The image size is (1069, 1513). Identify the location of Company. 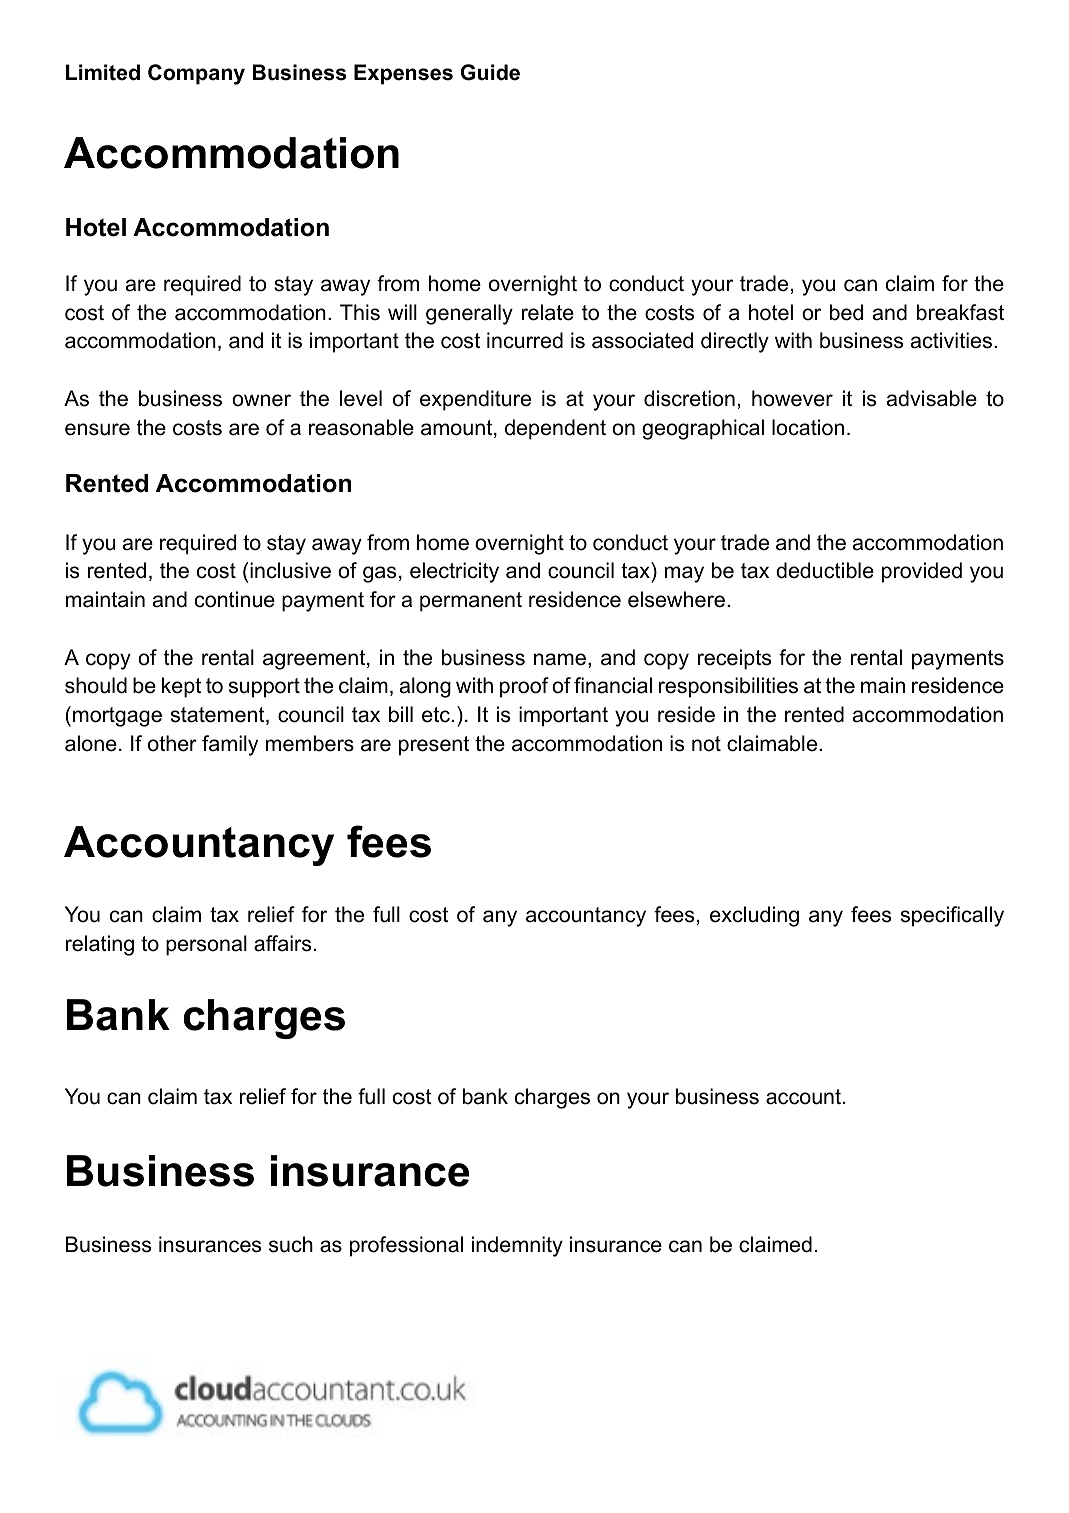
(196, 74).
